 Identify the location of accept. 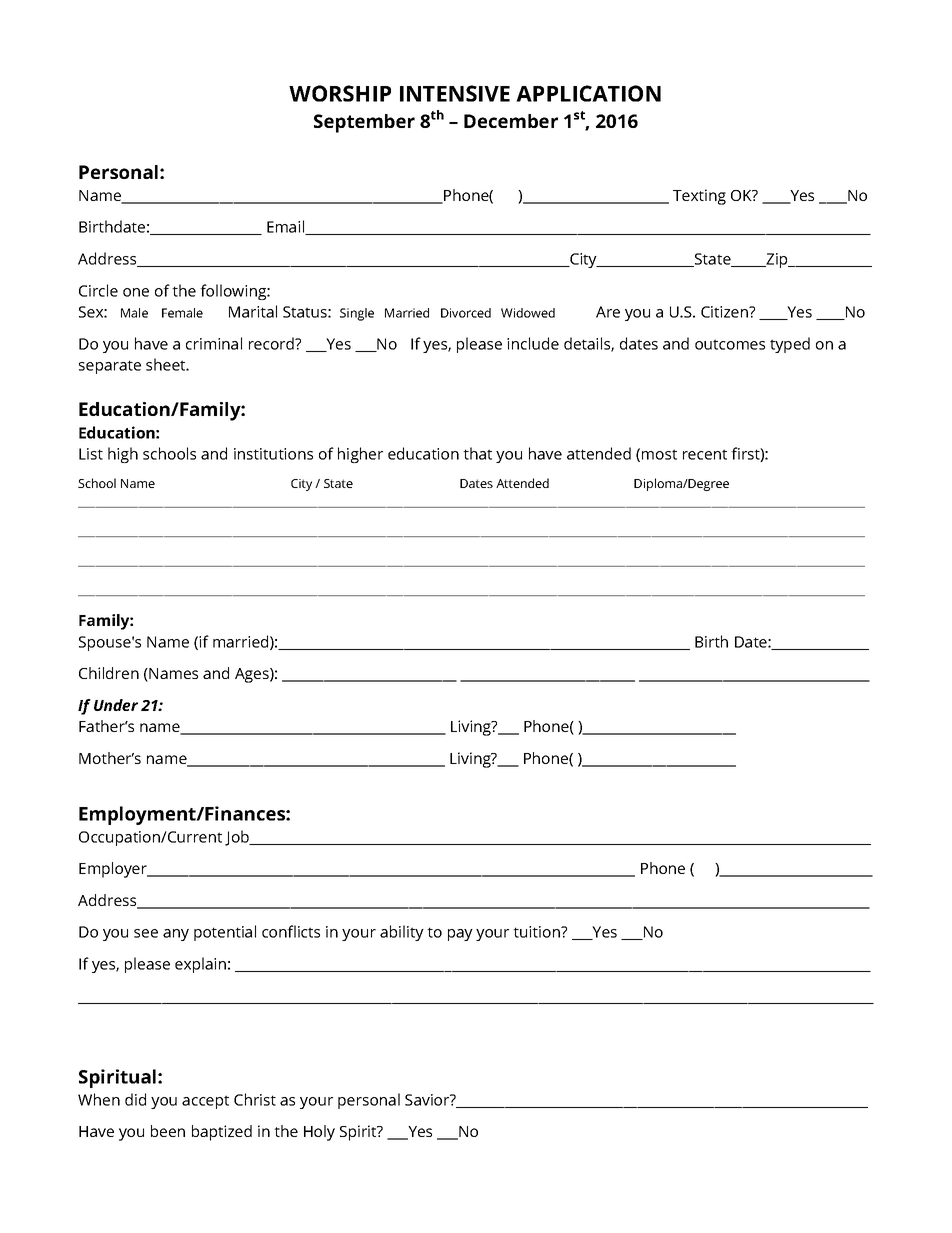
(205, 1102).
